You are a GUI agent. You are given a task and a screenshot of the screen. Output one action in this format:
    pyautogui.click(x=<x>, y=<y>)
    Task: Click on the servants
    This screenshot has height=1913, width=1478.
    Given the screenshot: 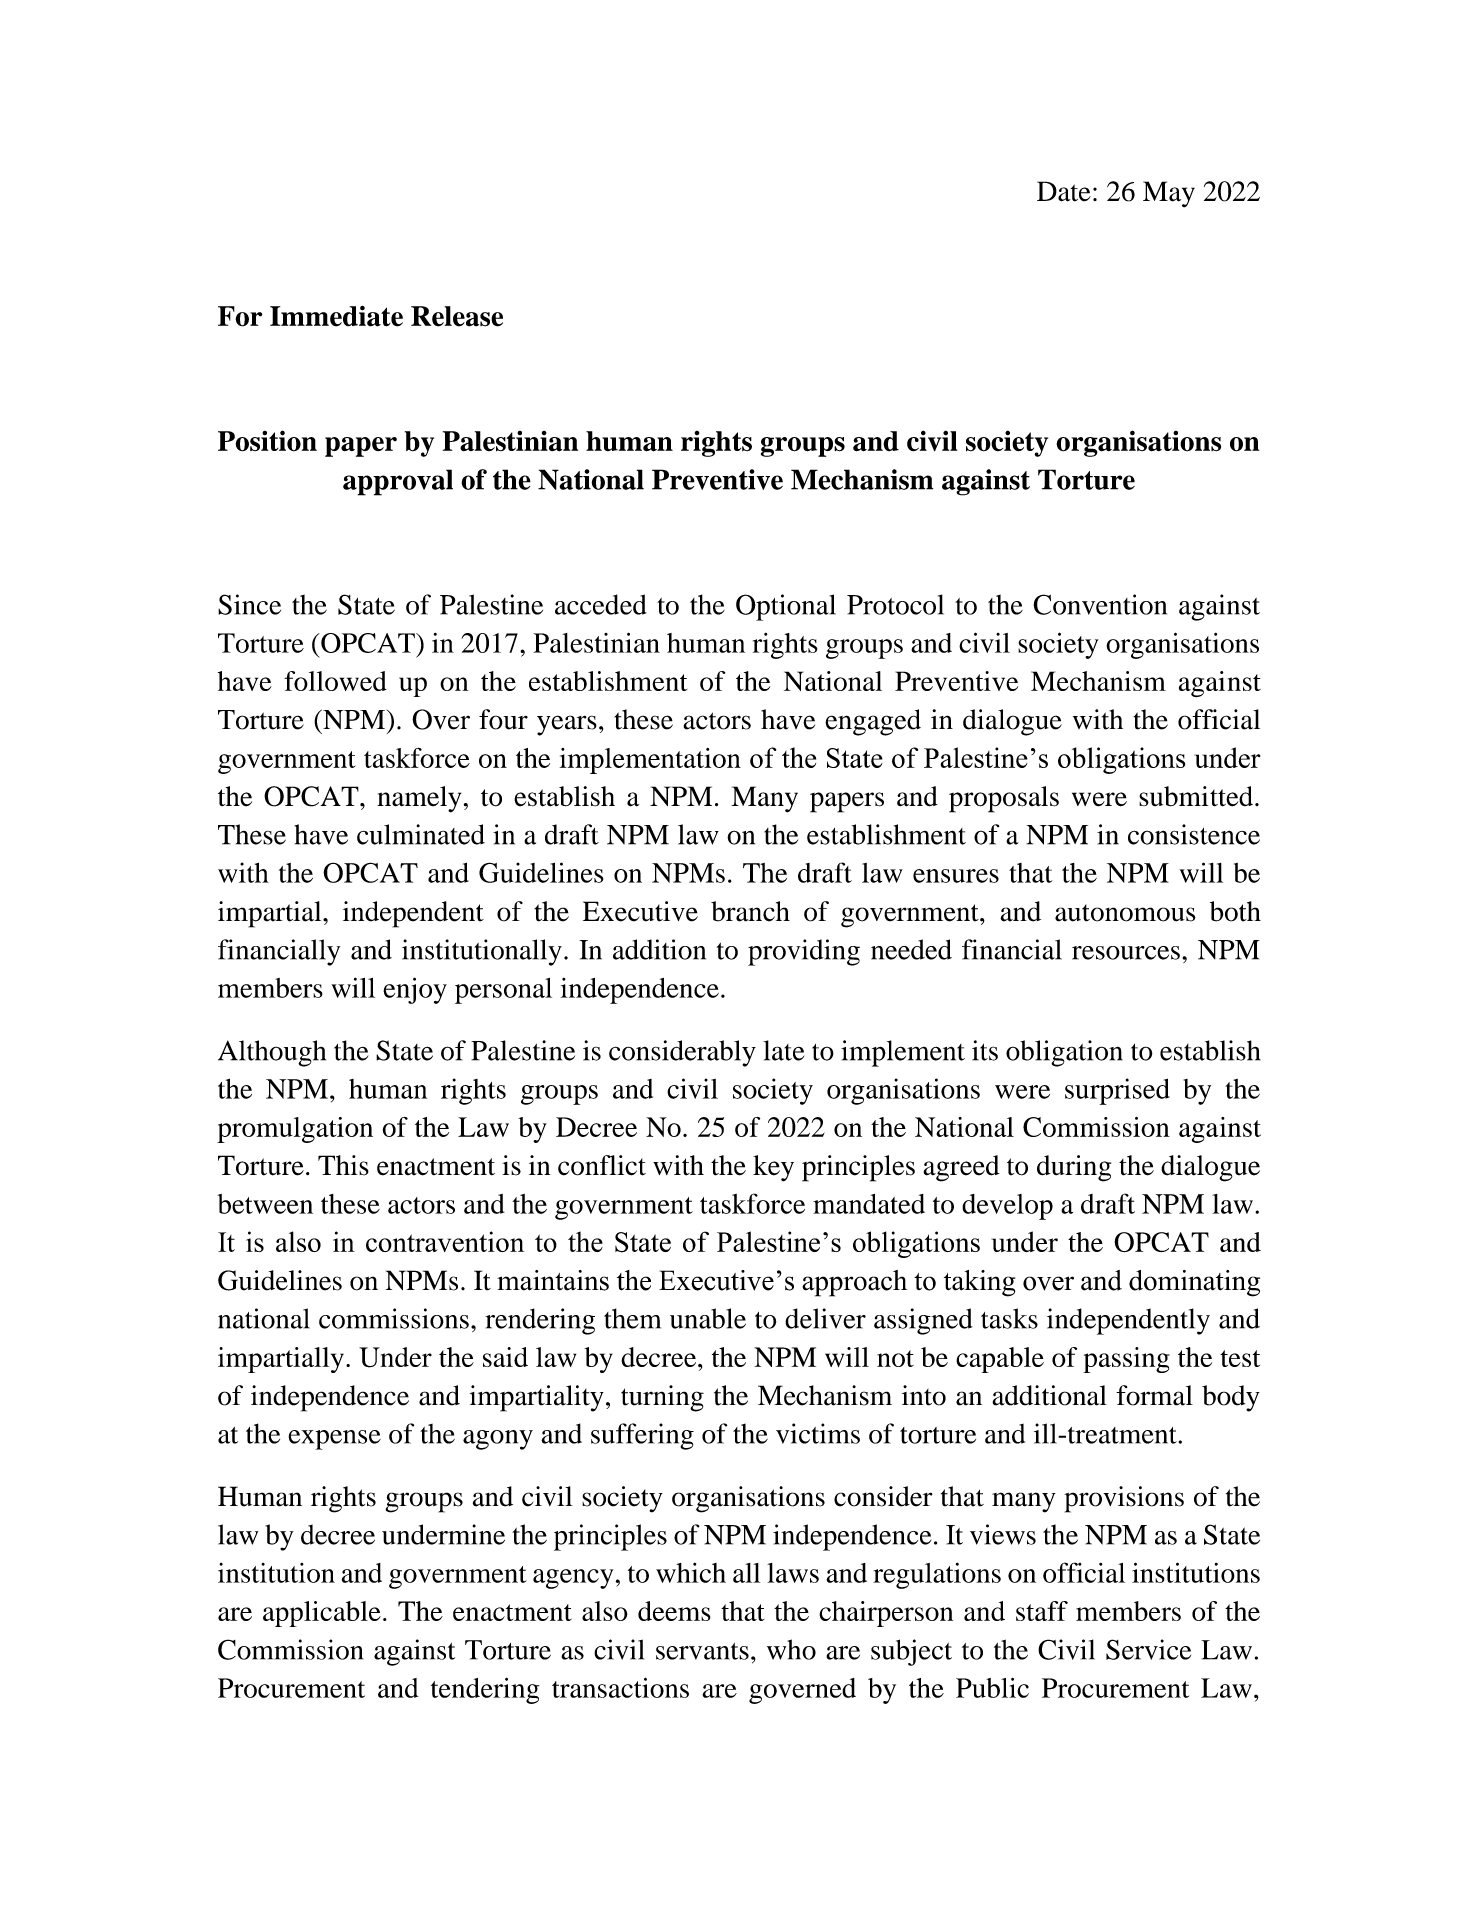 What is the action you would take?
    pyautogui.click(x=702, y=1651)
